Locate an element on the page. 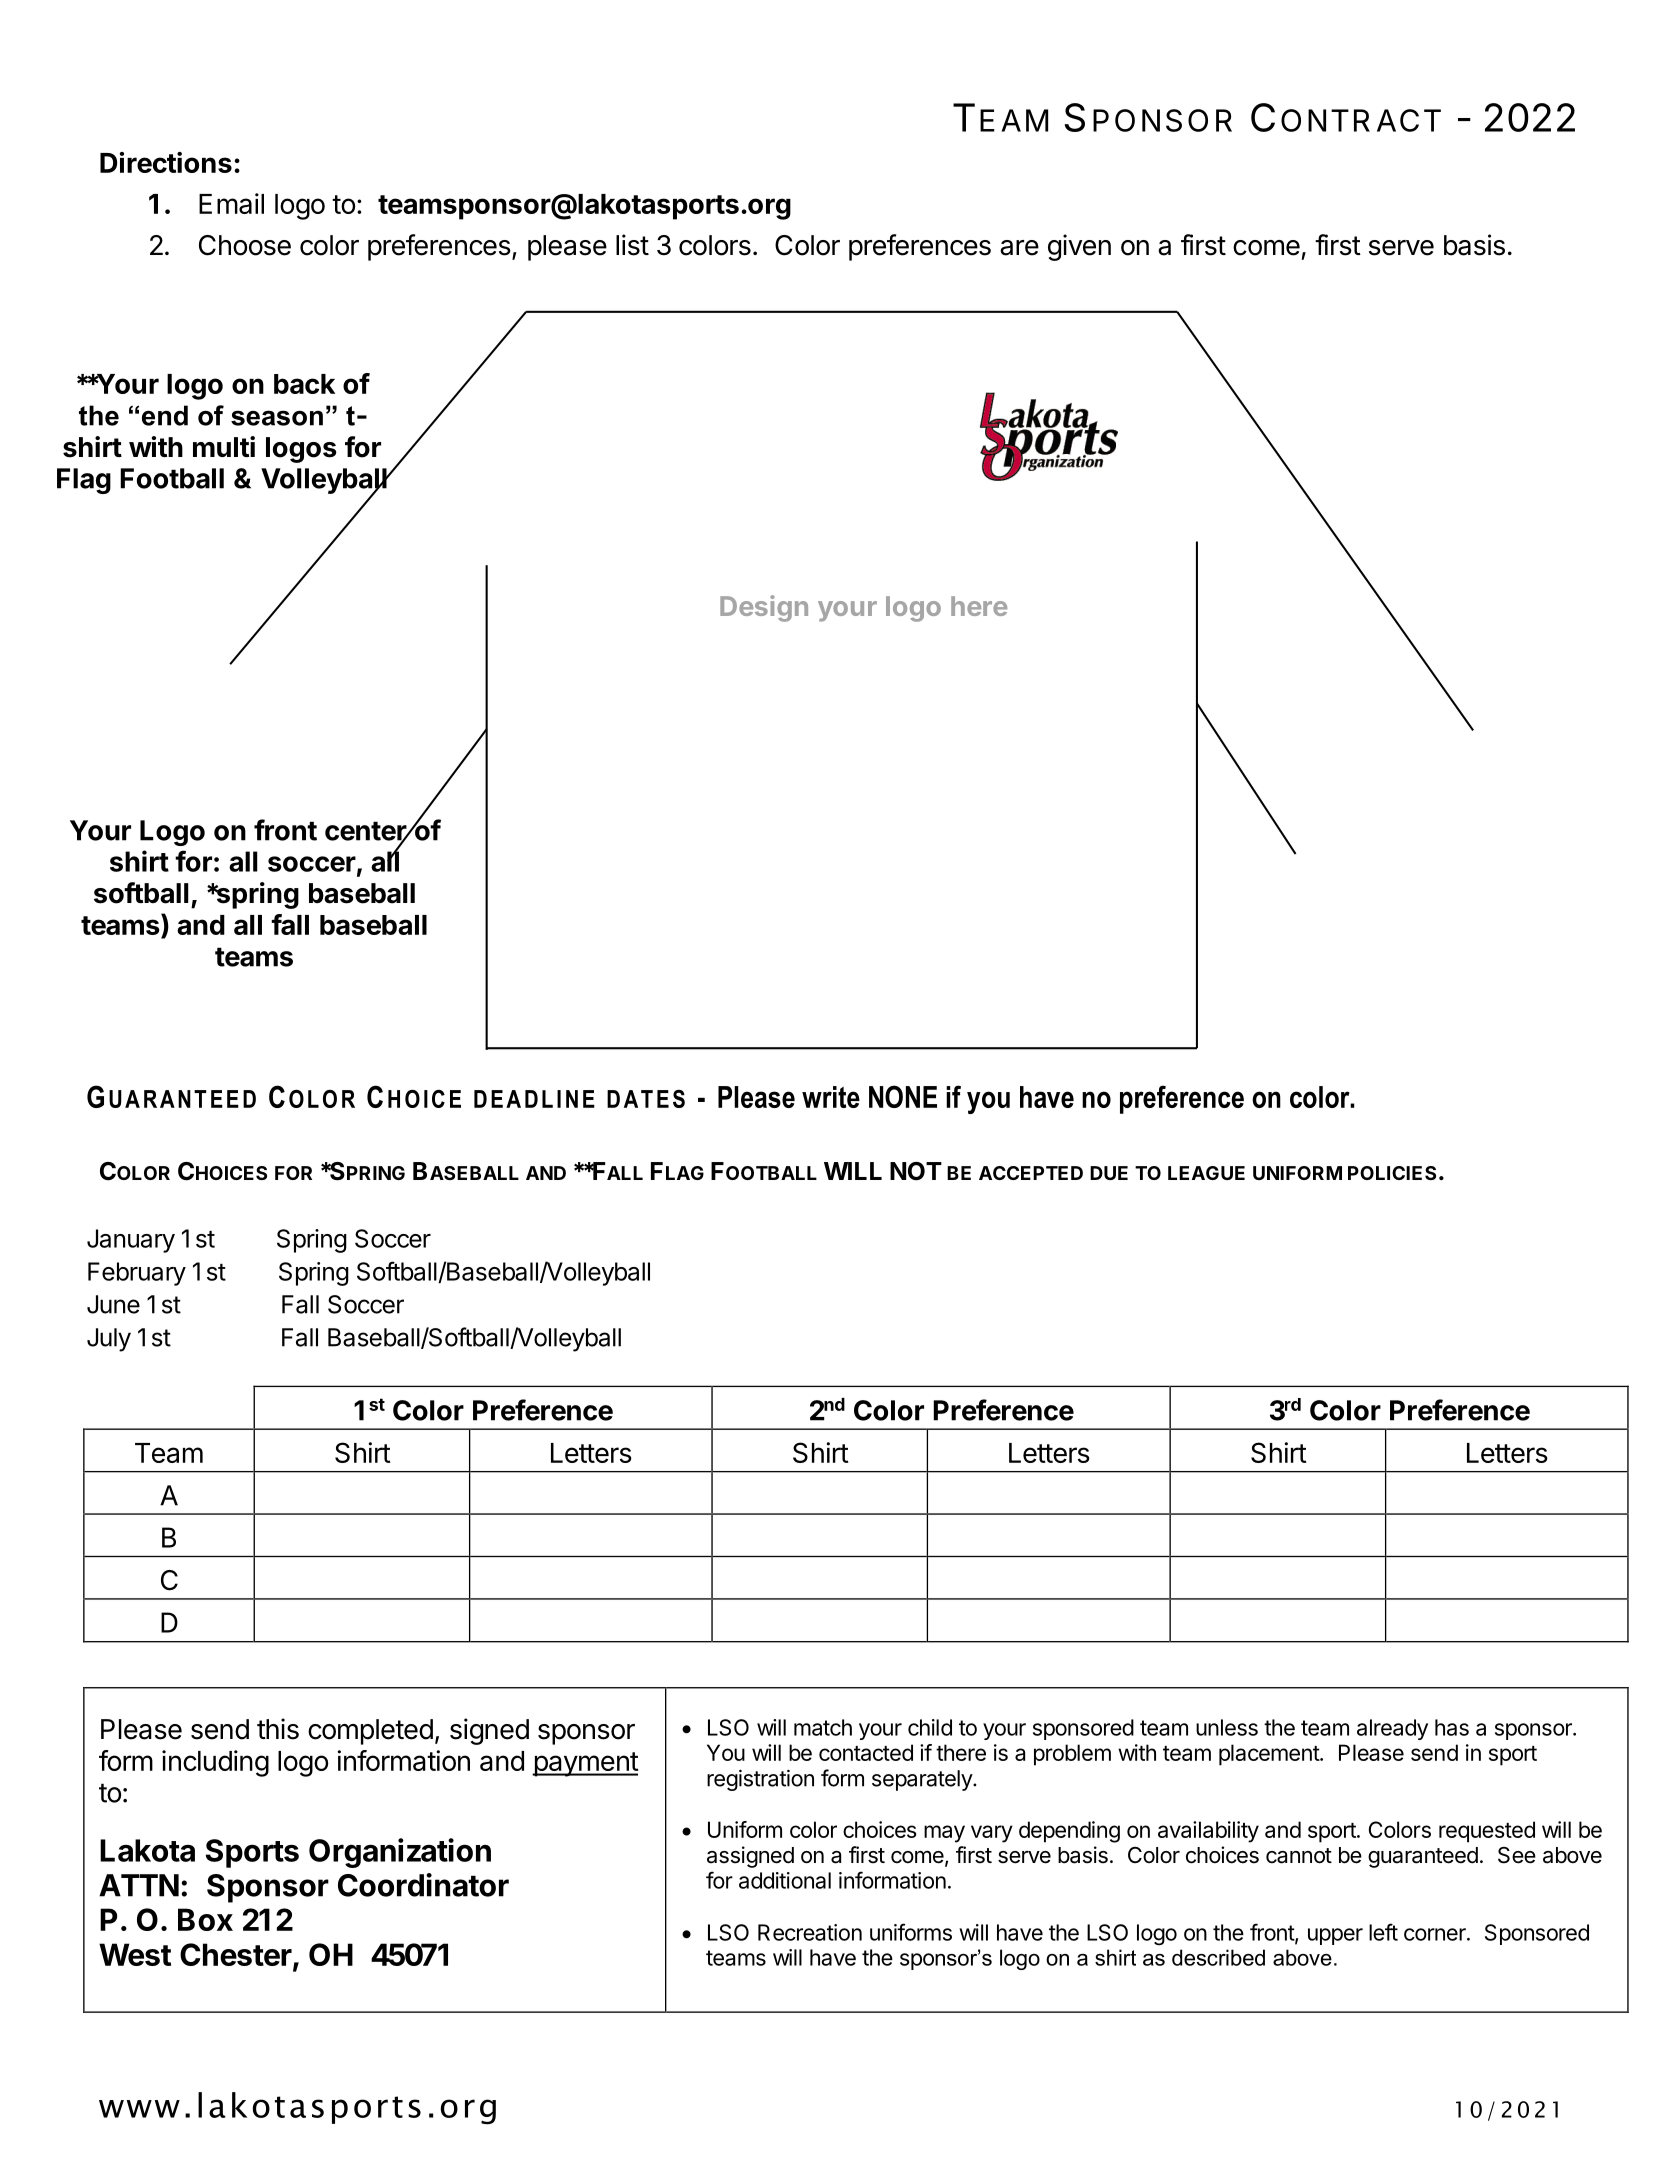 The image size is (1677, 2171). given is located at coordinates (1079, 247).
